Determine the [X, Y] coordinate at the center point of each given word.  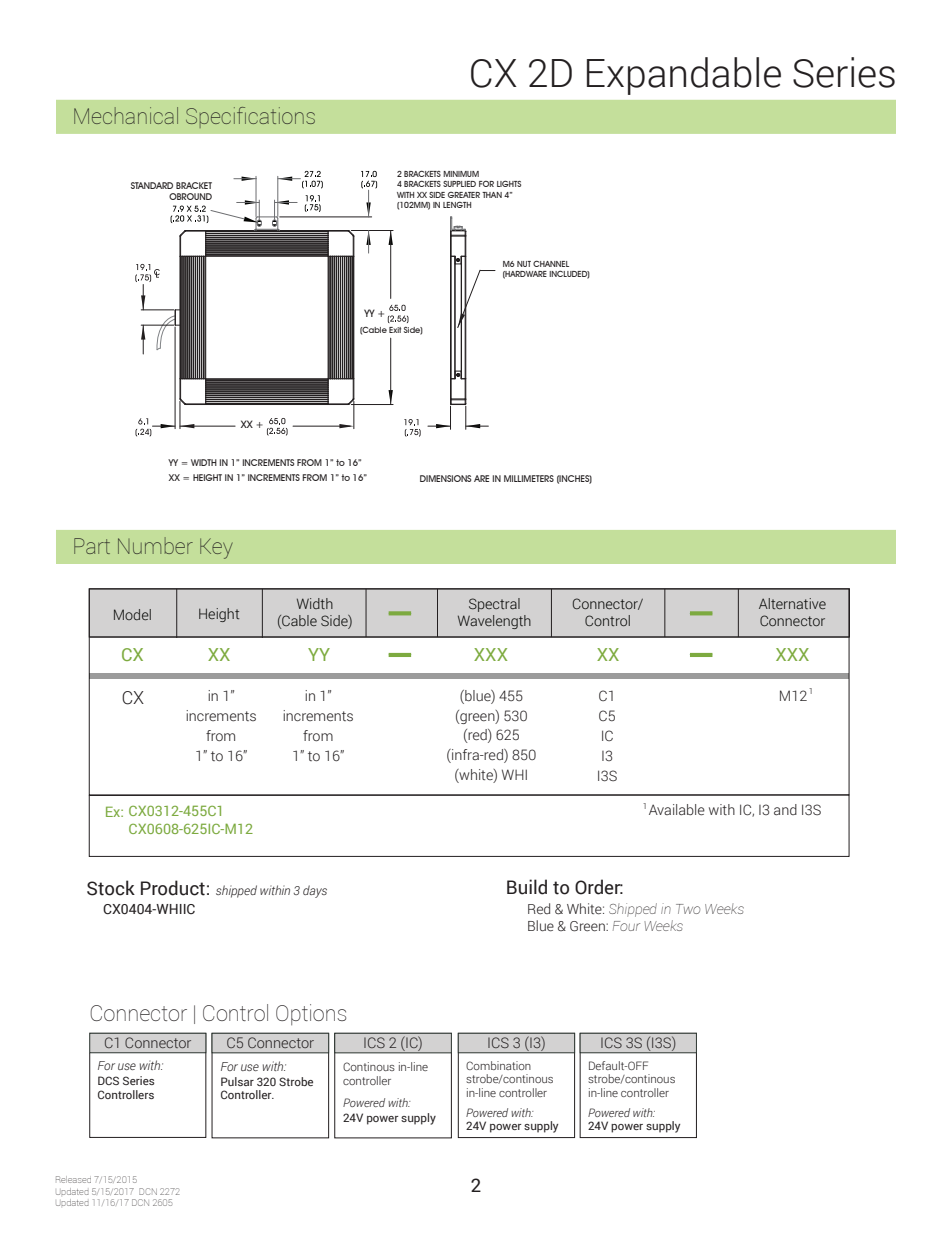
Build [527, 887]
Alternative [792, 603]
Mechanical [126, 115]
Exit [395, 330]
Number [155, 545]
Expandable [684, 76]
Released [73, 1179]
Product [173, 888]
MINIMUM [461, 174]
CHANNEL [551, 263]
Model [132, 614]
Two [688, 909]
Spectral [494, 605]
